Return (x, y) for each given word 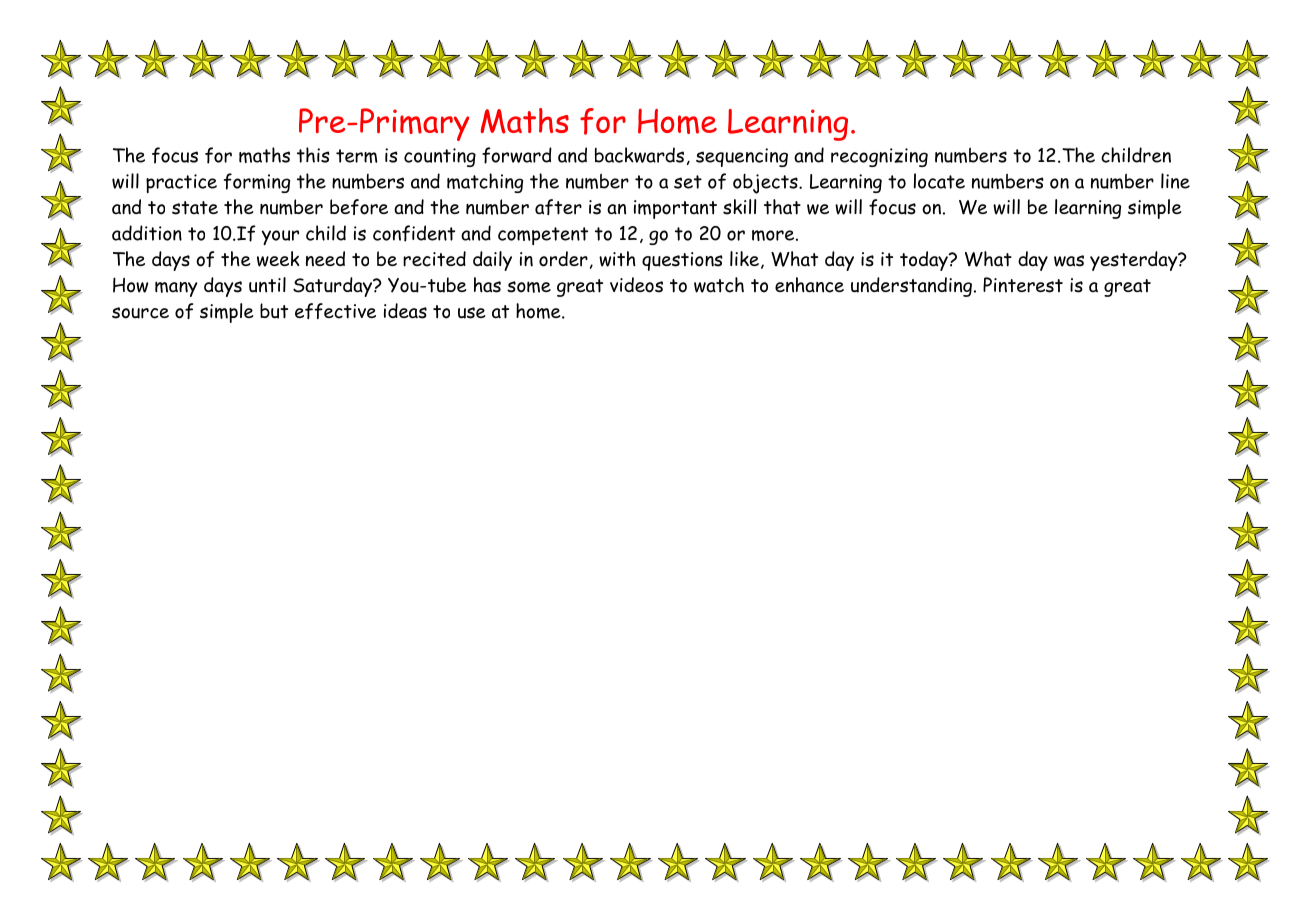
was (1069, 261)
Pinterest (1023, 285)
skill (739, 207)
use (472, 313)
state (195, 208)
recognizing (879, 157)
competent (543, 236)
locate (939, 181)
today (925, 261)
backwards (639, 155)
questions (682, 261)
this (313, 155)
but (274, 311)
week (278, 259)
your (280, 237)
